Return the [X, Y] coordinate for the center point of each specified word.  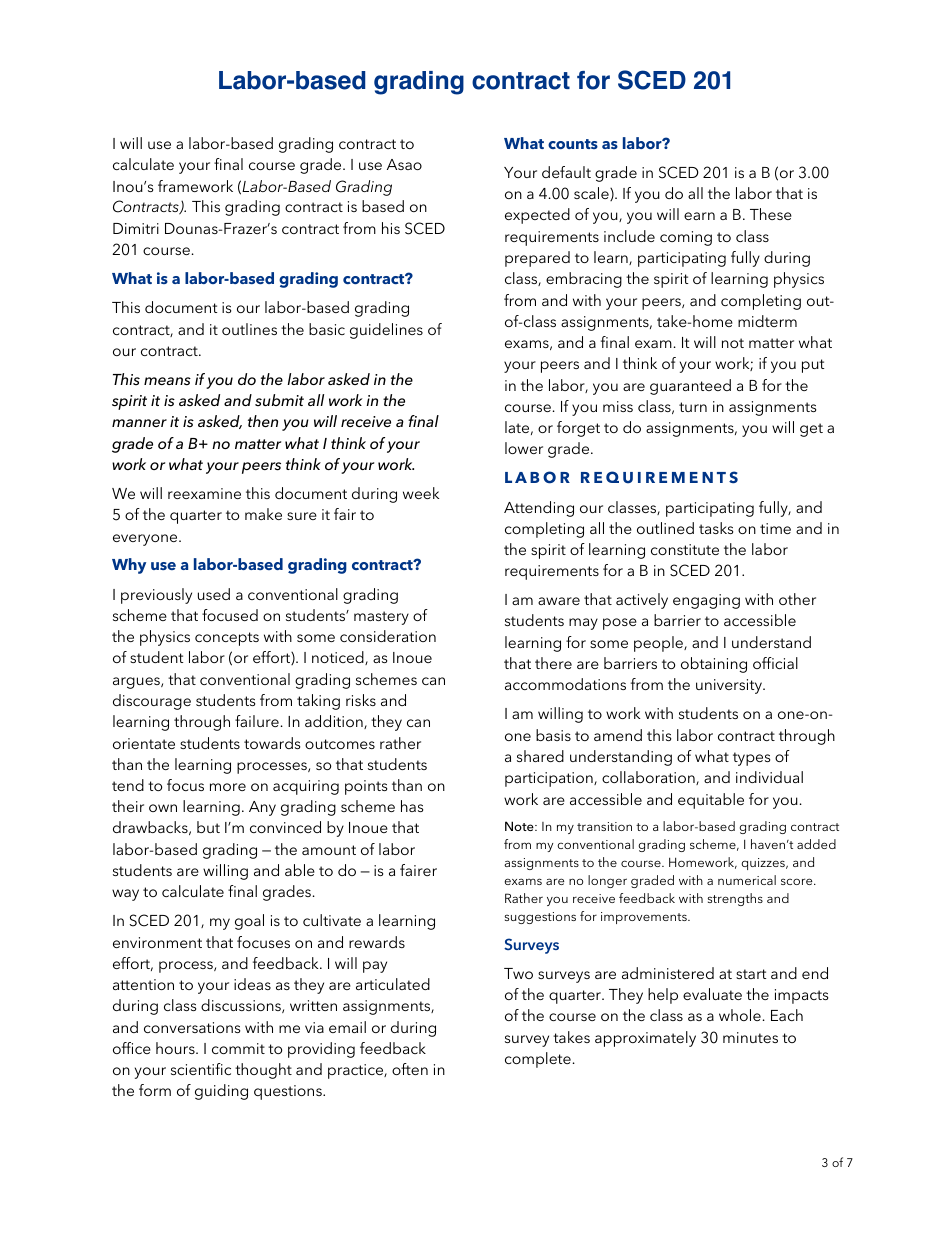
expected [537, 216]
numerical [747, 880]
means [167, 381]
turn [693, 407]
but [208, 827]
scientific [201, 1069]
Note [520, 826]
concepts [227, 639]
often [410, 1069]
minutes [750, 1037]
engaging [706, 601]
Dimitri [136, 228]
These [771, 214]
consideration [388, 636]
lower [524, 448]
